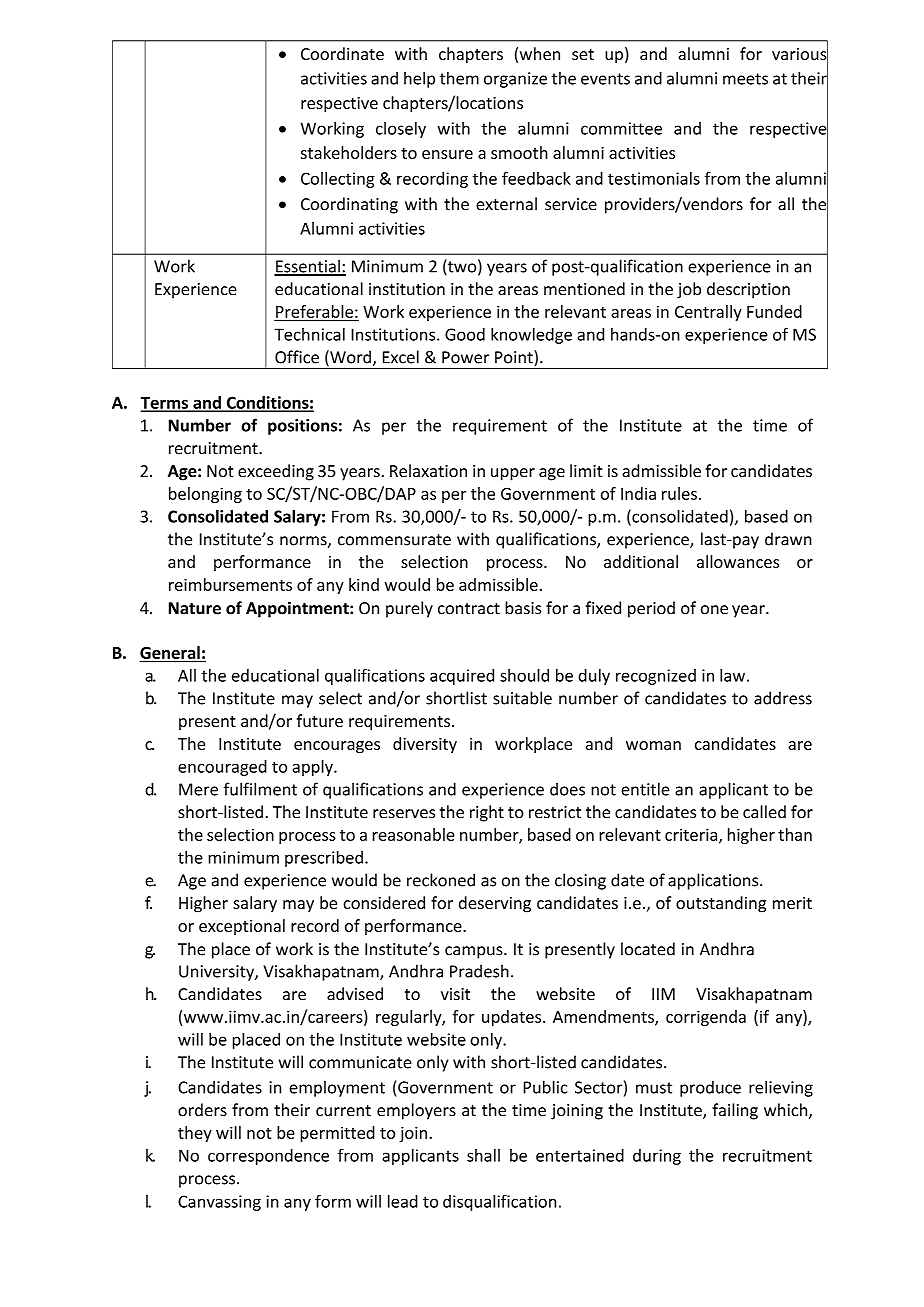  I want to click on Centrally, so click(708, 313).
